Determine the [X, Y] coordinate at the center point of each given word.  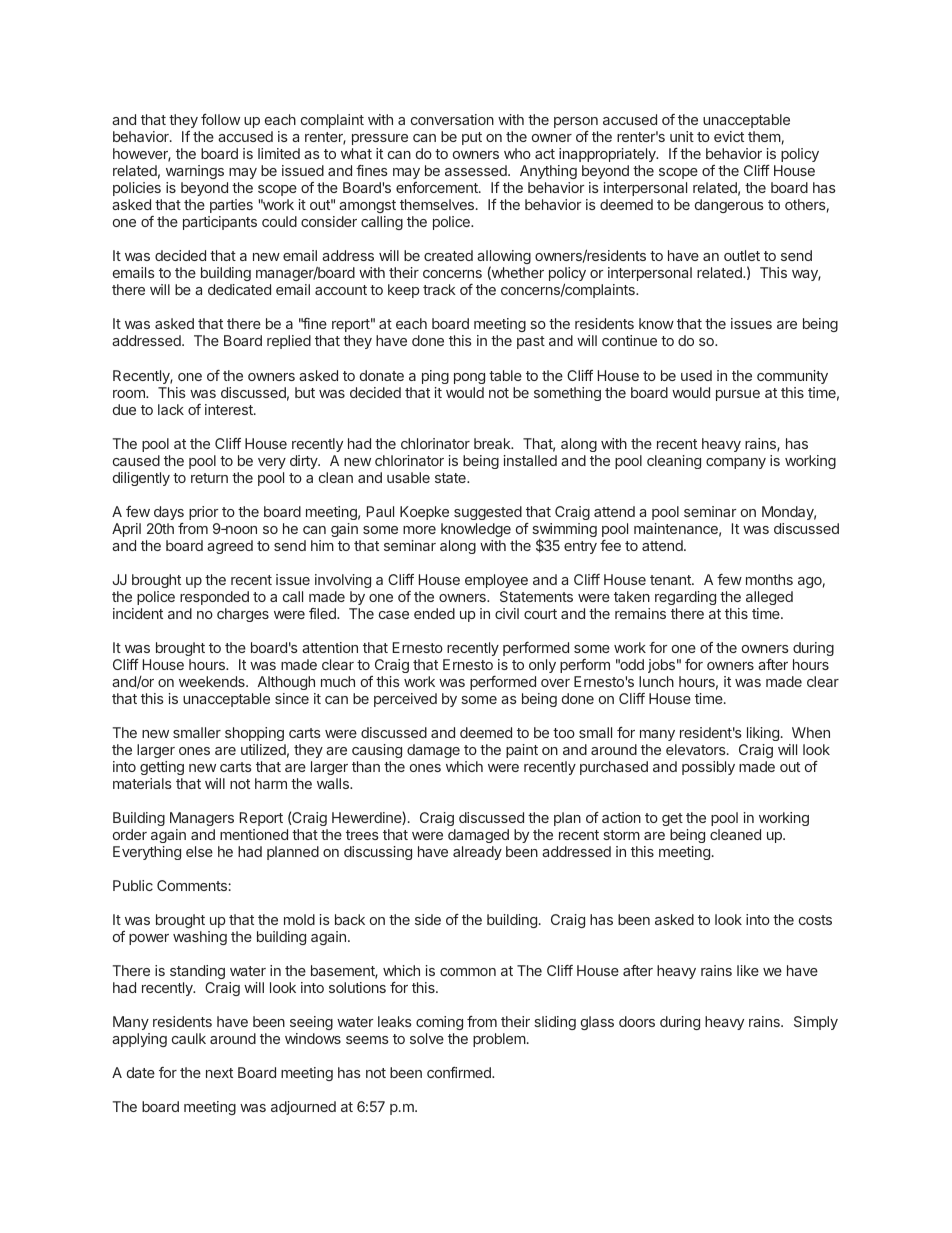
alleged [769, 598]
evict [729, 136]
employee [496, 581]
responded [214, 598]
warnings [195, 174]
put [472, 138]
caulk [189, 1038]
